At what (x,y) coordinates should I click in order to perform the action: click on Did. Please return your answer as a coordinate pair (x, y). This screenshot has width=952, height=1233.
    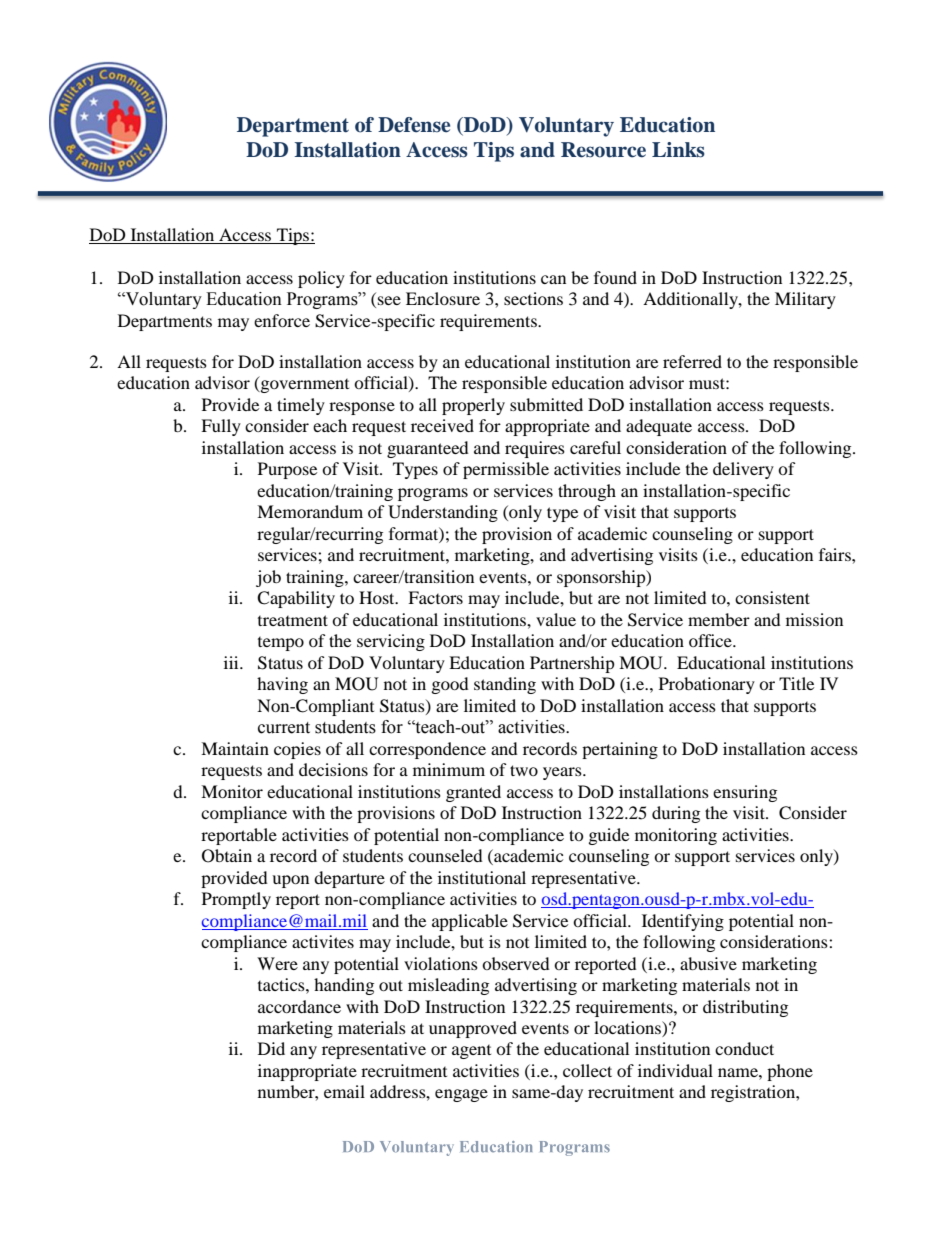
    Looking at the image, I should click on (271, 1048).
